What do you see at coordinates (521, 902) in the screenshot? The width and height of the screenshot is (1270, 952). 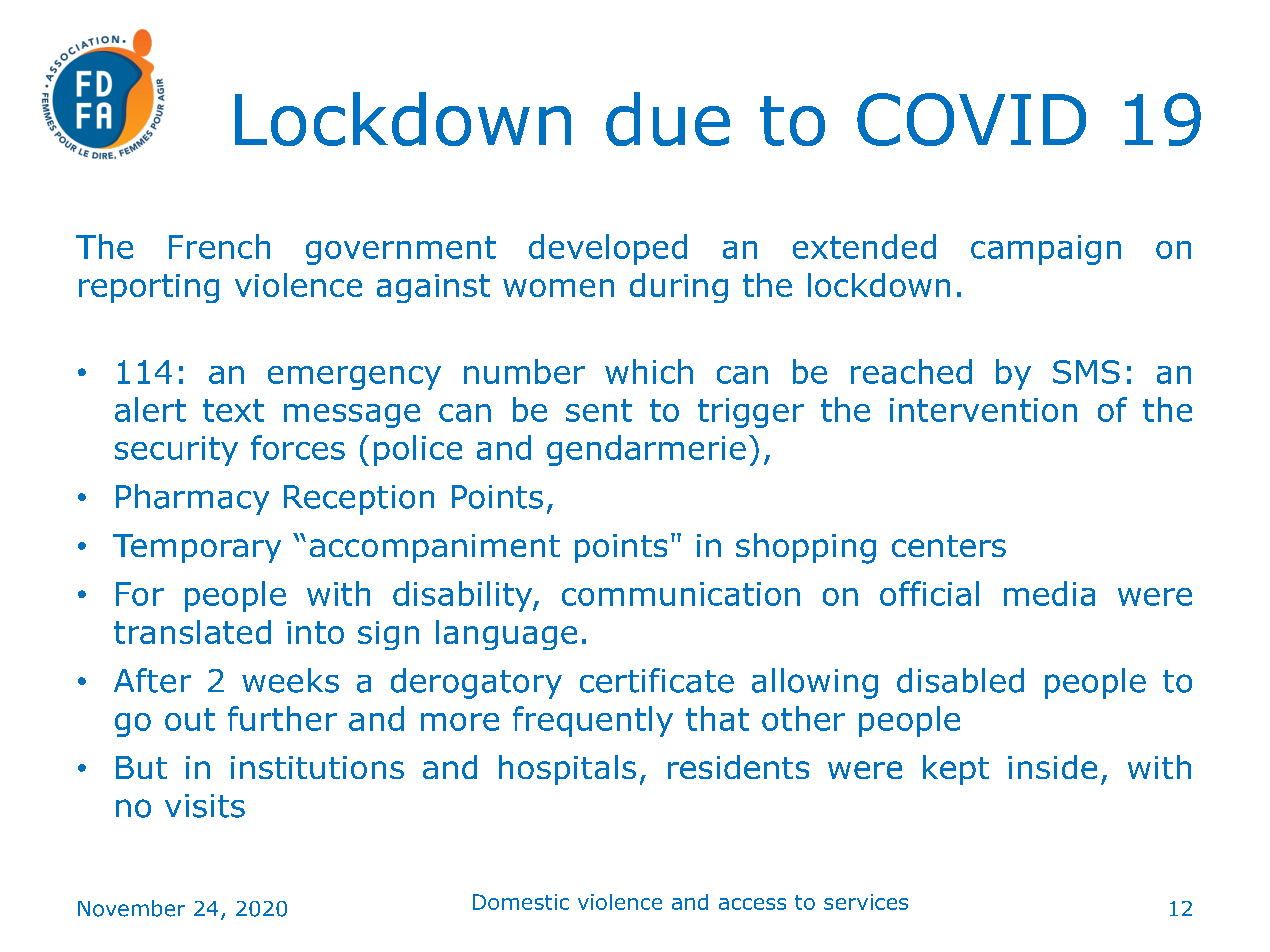 I see `Domestic` at bounding box center [521, 902].
